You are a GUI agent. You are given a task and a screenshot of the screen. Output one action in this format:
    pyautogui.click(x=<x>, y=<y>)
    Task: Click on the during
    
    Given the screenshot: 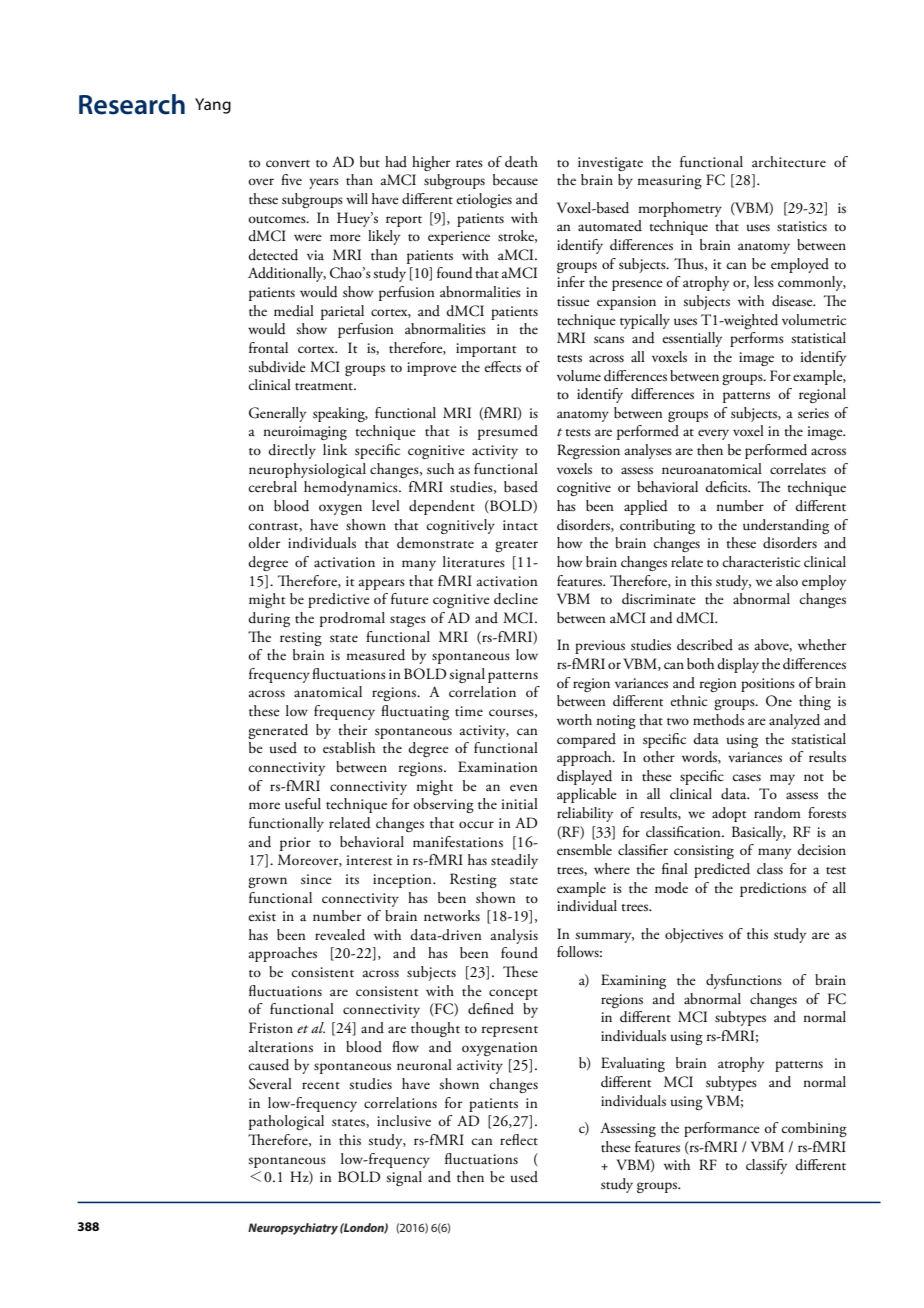 What is the action you would take?
    pyautogui.click(x=269, y=619)
